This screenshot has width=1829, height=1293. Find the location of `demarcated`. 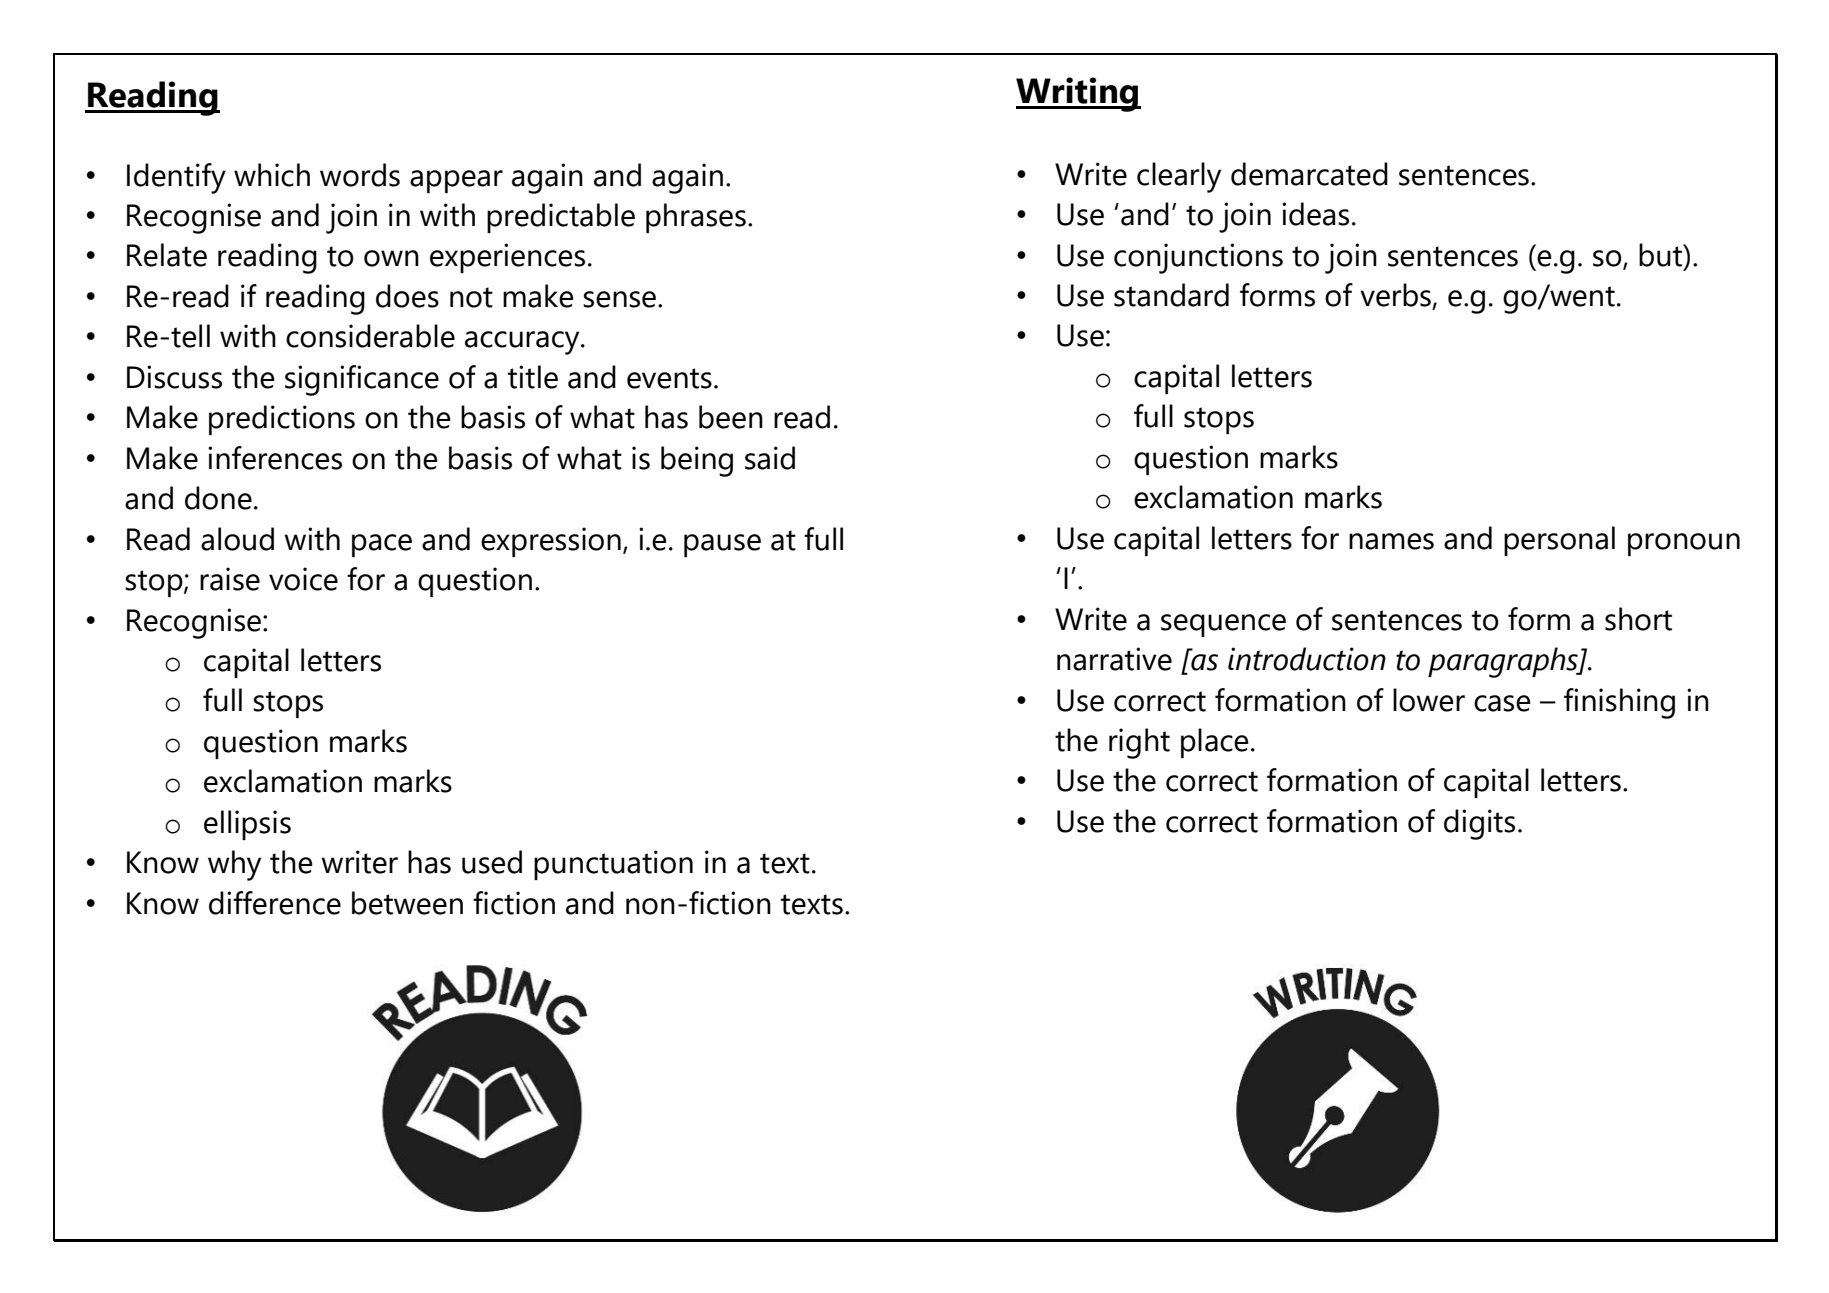

demarcated is located at coordinates (1309, 174).
